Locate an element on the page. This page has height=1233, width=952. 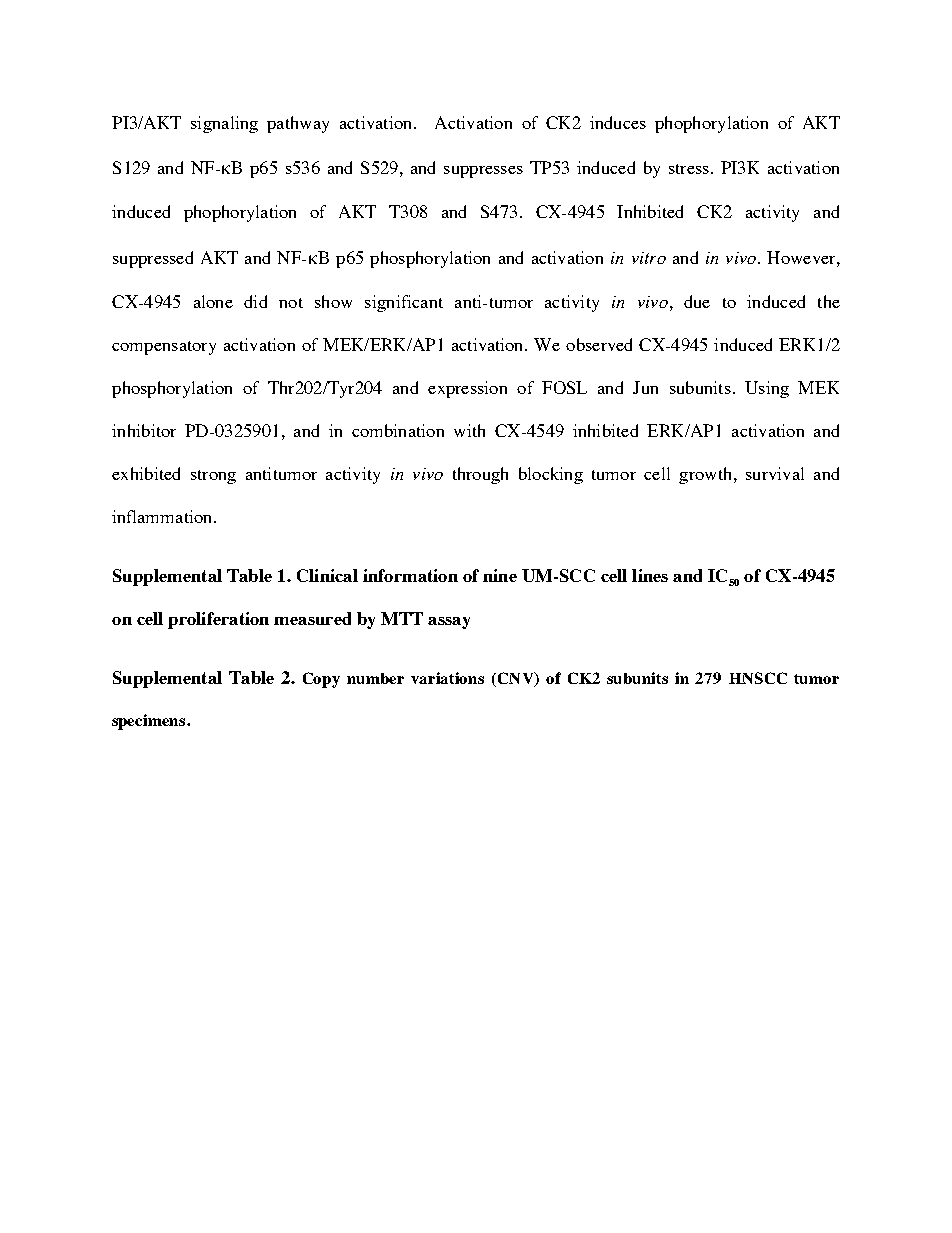
lines is located at coordinates (650, 575).
